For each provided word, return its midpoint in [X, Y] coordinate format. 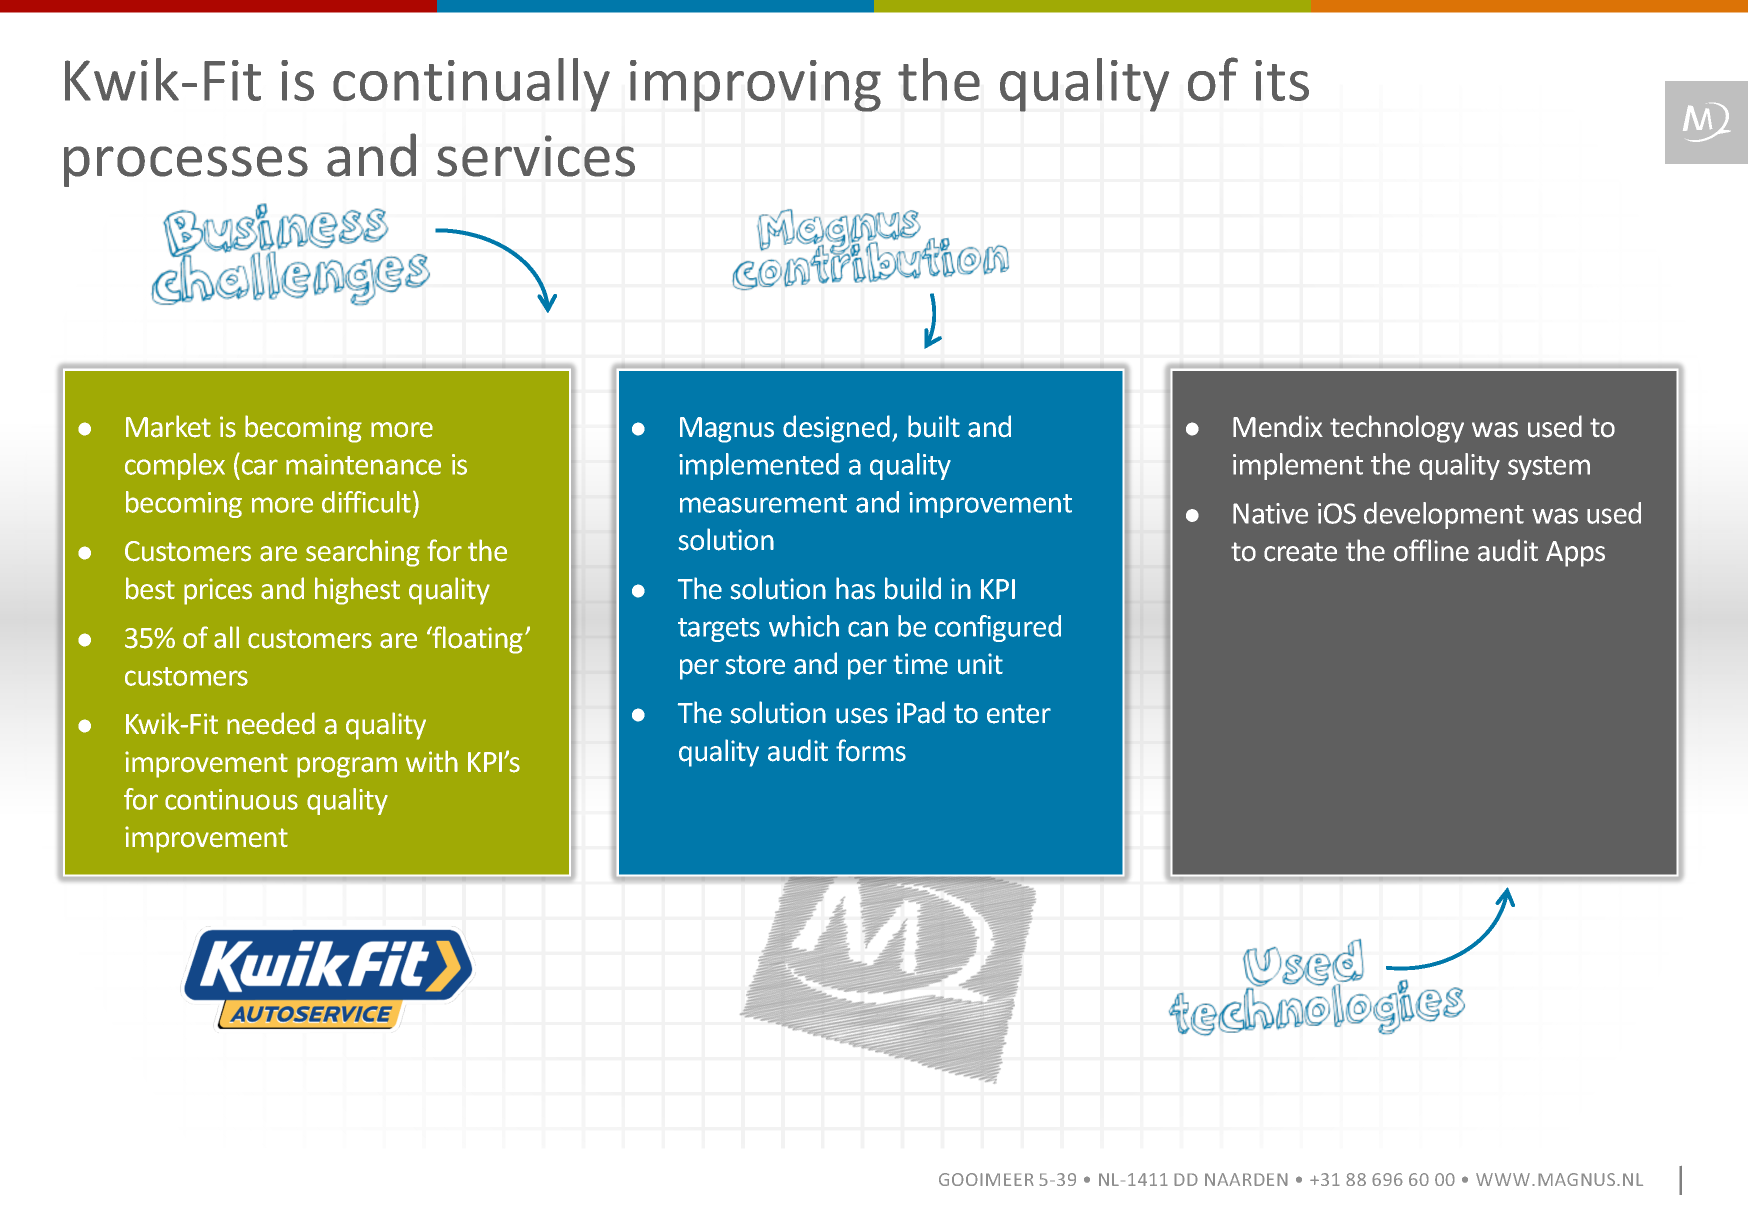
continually [471, 85]
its [1282, 80]
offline [1431, 550]
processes [186, 166]
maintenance [363, 464]
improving [755, 86]
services [536, 156]
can [868, 629]
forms [871, 750]
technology [1397, 429]
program [347, 767]
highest [357, 591]
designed [836, 429]
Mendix [1278, 426]
